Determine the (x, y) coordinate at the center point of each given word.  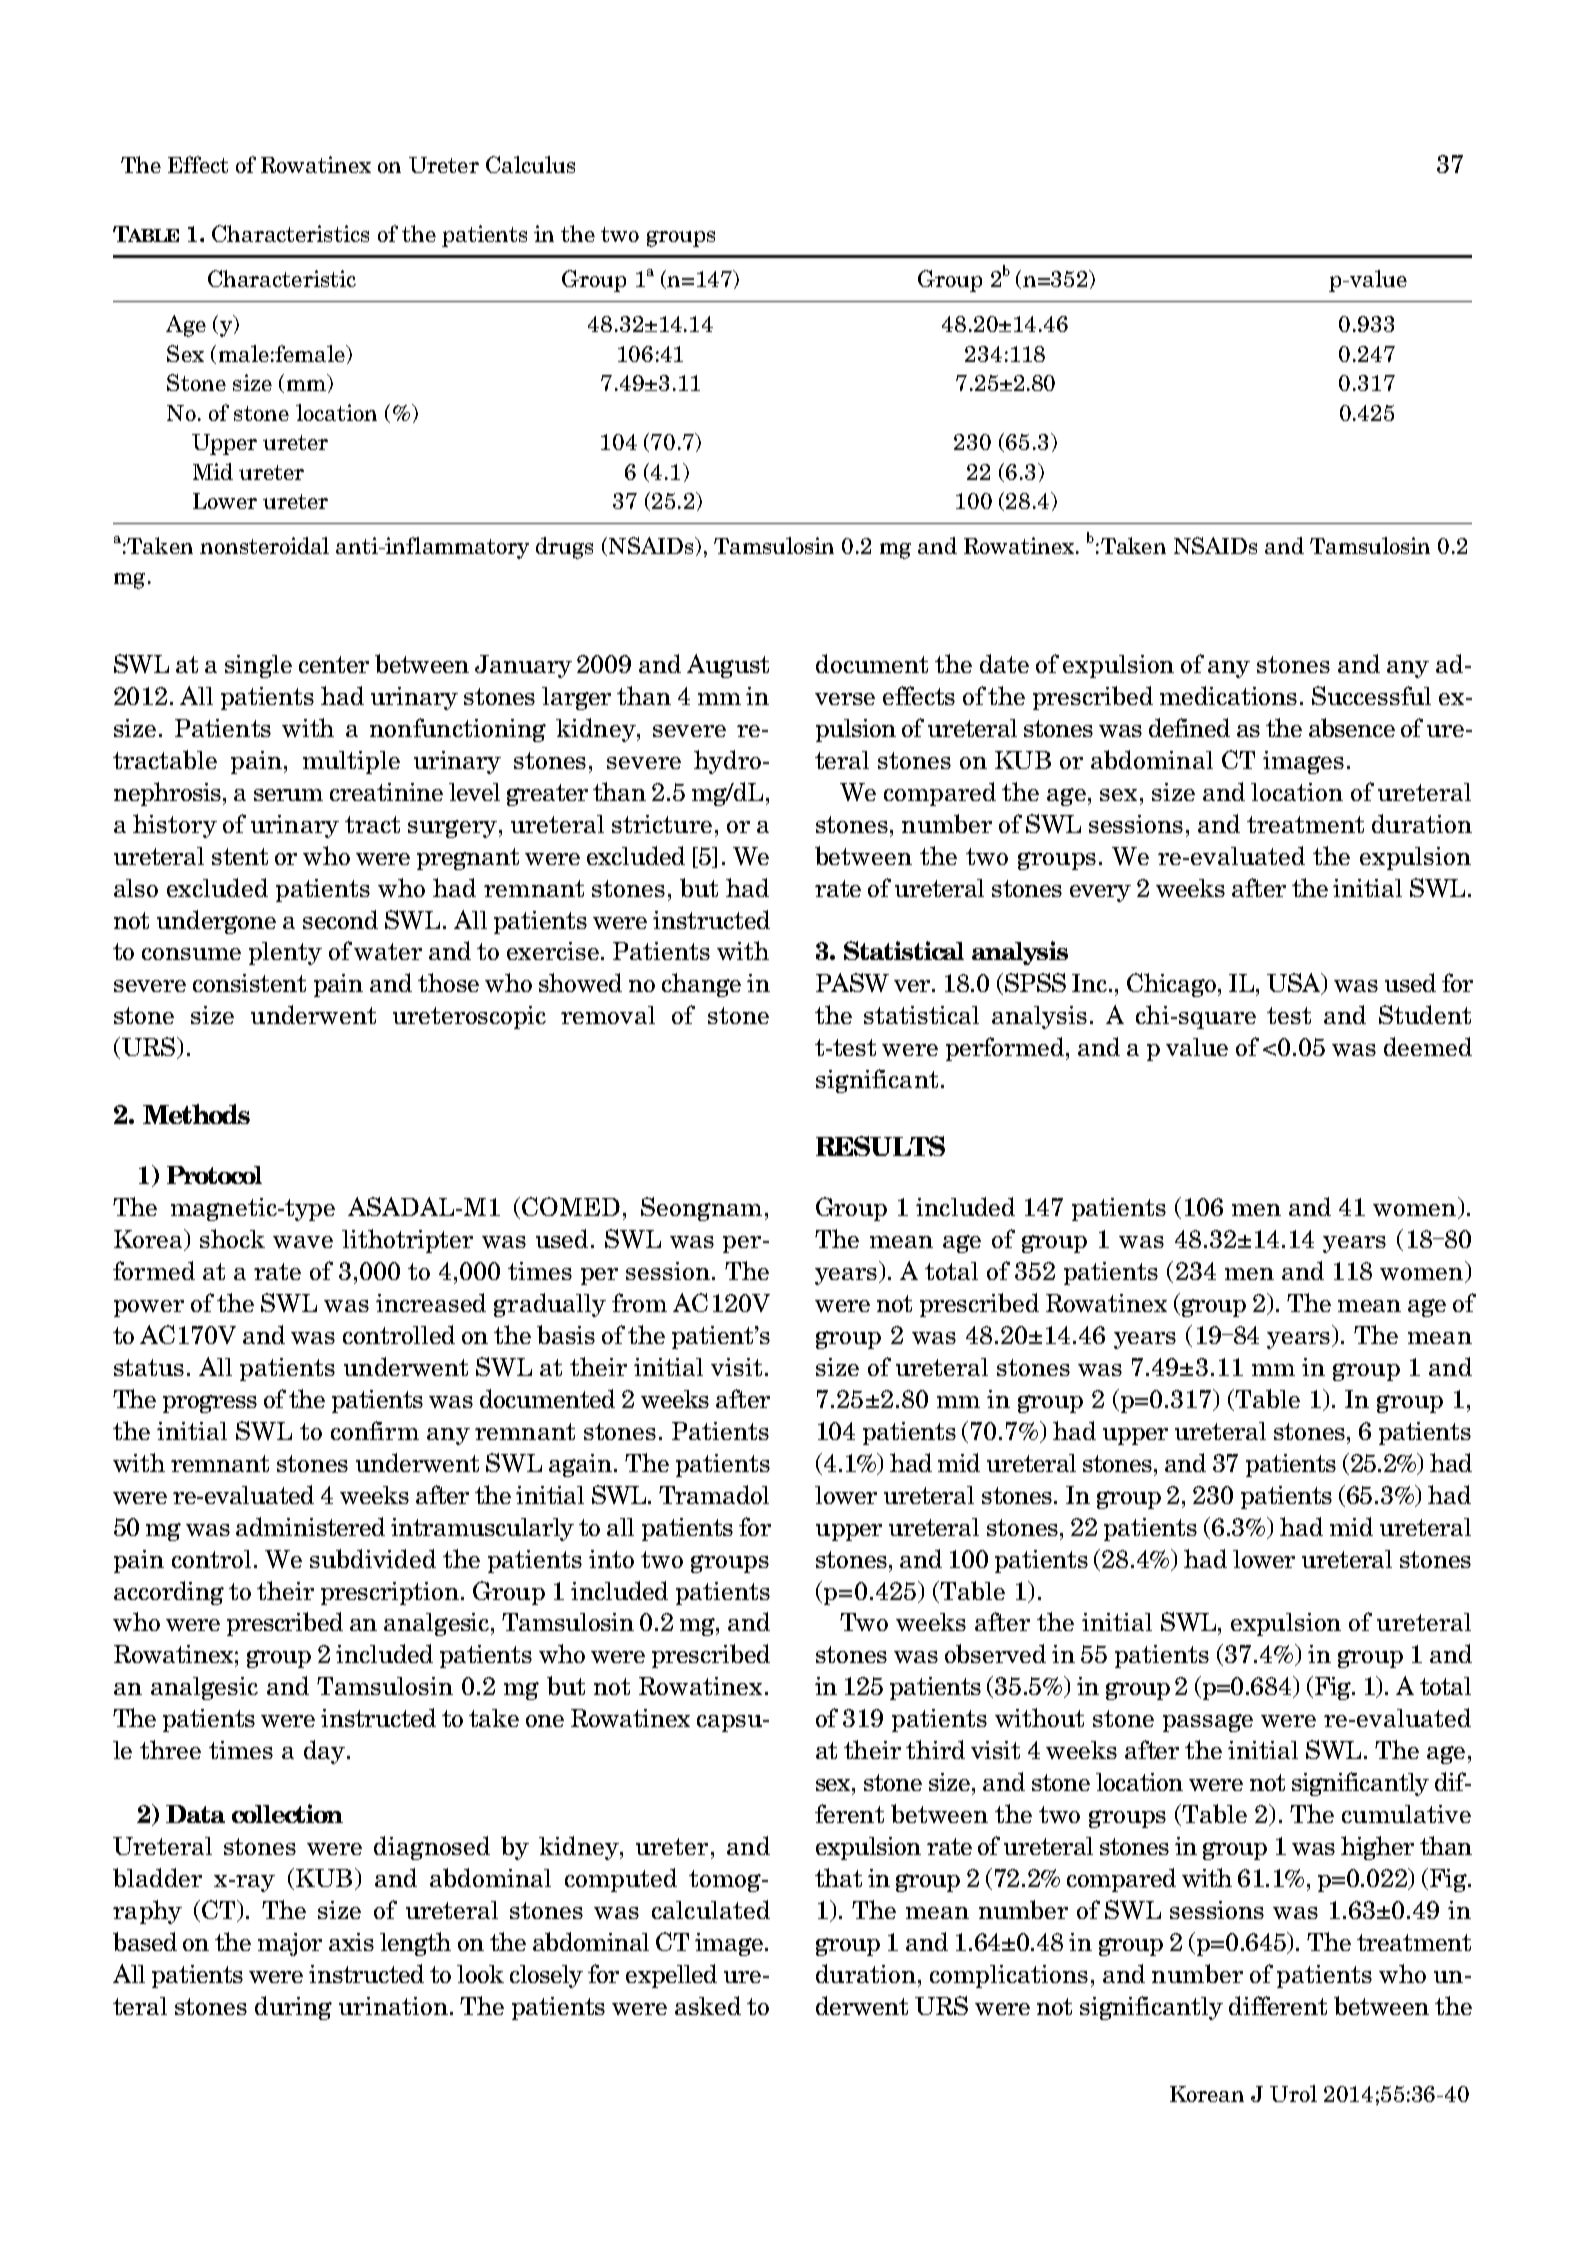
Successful (1371, 695)
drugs (564, 548)
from (639, 1302)
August (728, 666)
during (293, 2008)
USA (1295, 984)
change (701, 985)
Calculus (530, 164)
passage (1208, 1723)
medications (1228, 695)
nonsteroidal (264, 545)
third (935, 1749)
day (324, 1752)
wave (303, 1242)
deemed (1428, 1046)
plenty (285, 953)
